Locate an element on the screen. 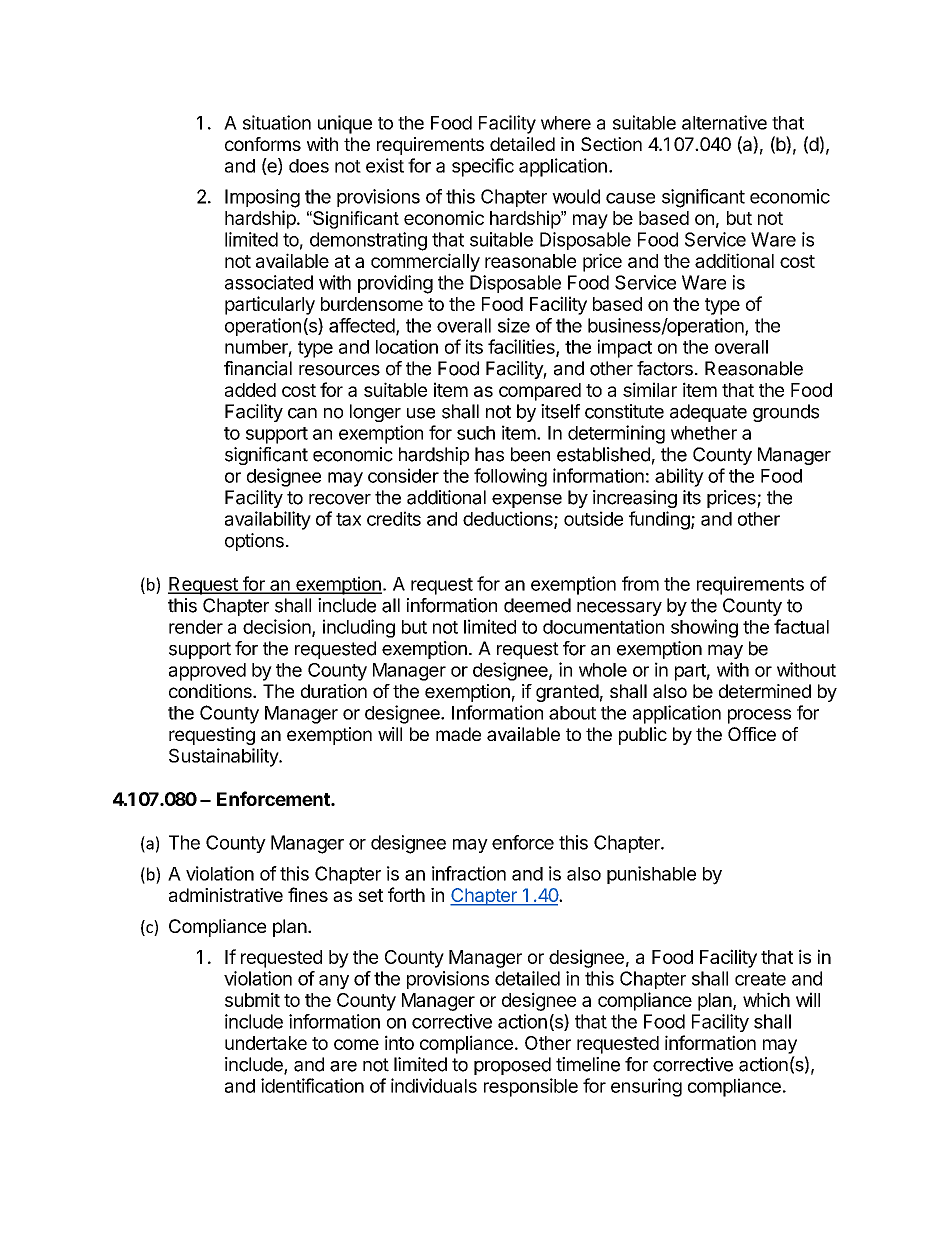 Image resolution: width=952 pixels, height=1233 pixels. proposed is located at coordinates (512, 1066).
